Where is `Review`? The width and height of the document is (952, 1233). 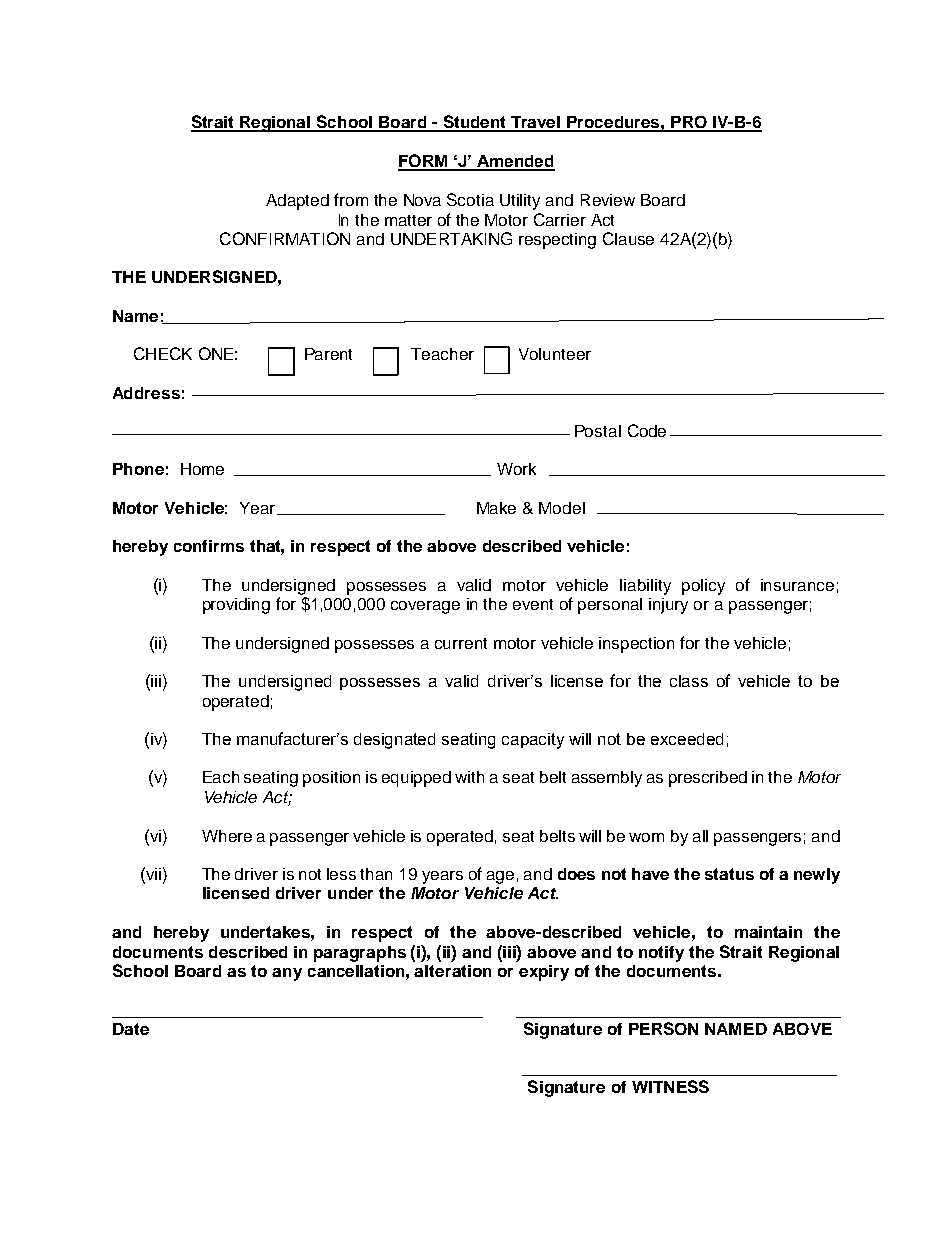
Review is located at coordinates (608, 200).
